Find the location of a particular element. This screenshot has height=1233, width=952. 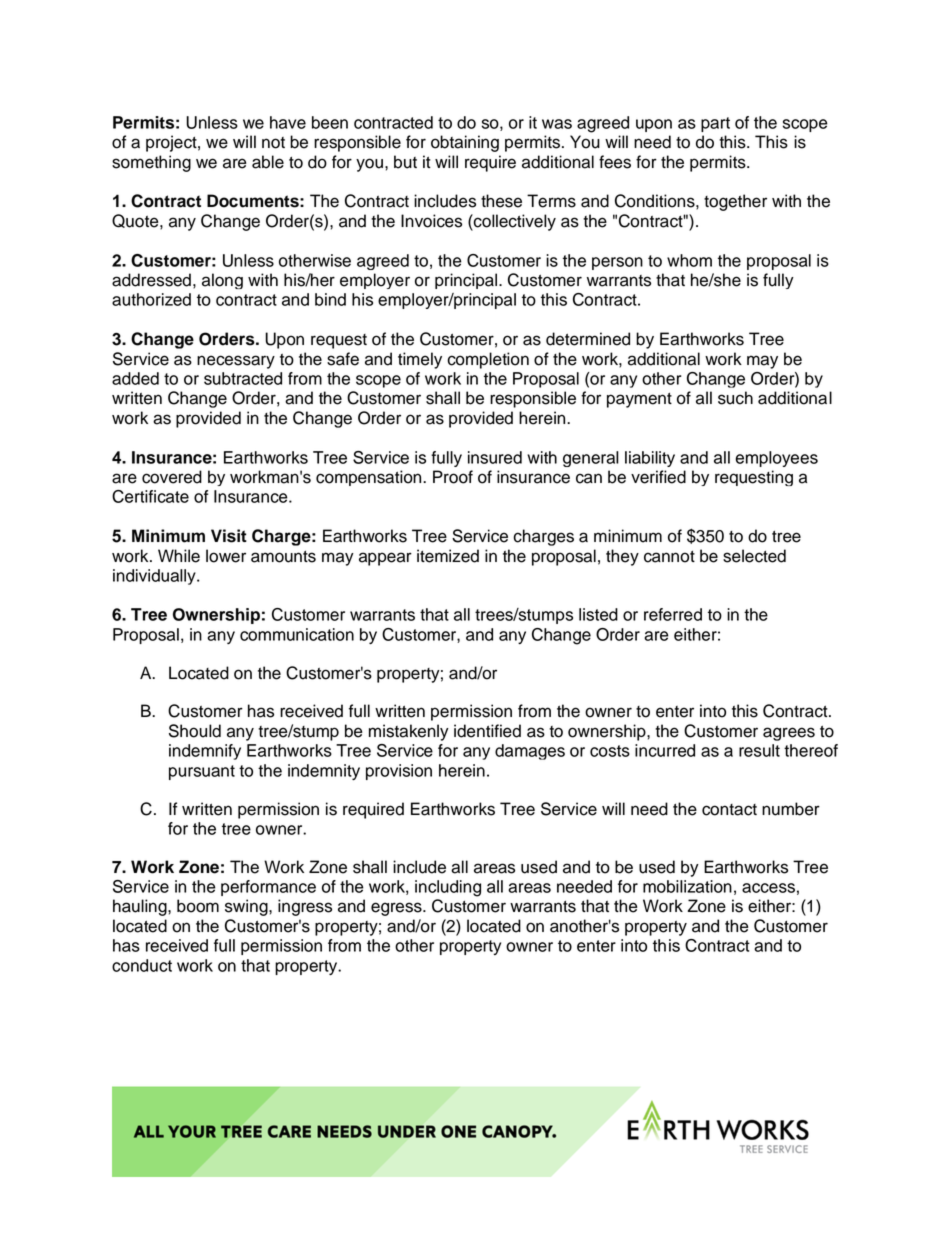

damages is located at coordinates (530, 752).
